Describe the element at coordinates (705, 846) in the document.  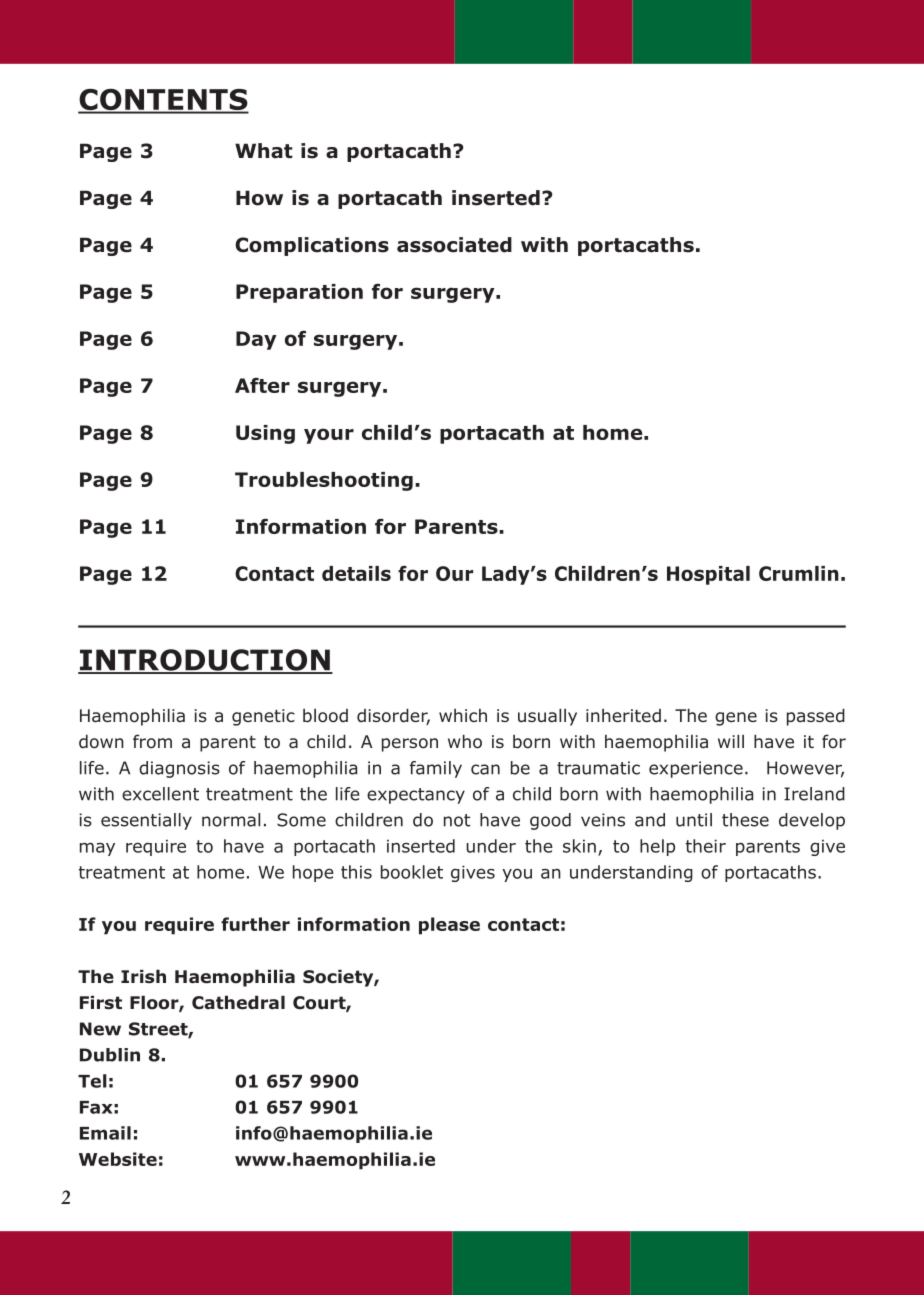
I see `their` at that location.
